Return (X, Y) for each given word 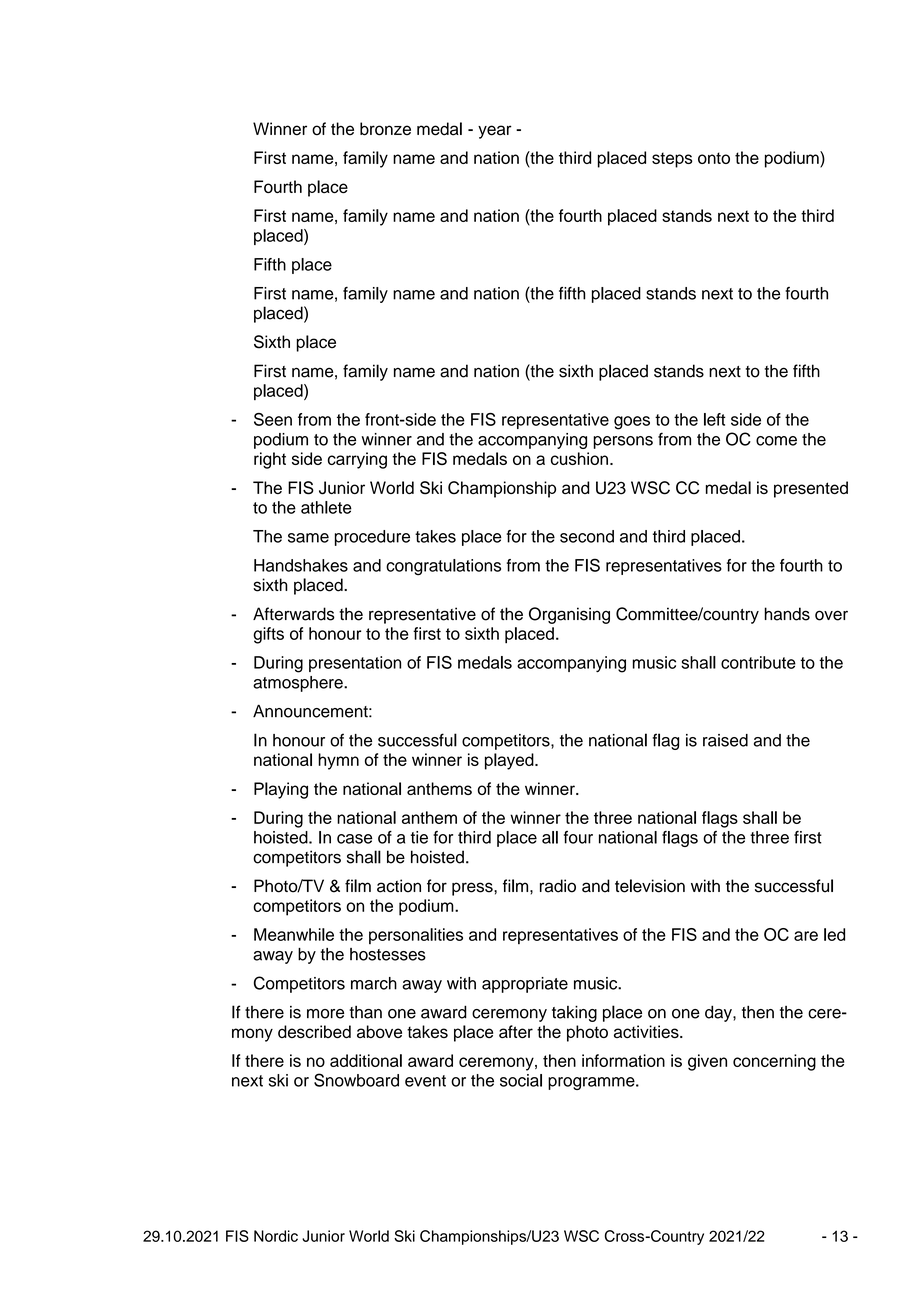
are (806, 936)
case (354, 839)
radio (558, 886)
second (587, 536)
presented (811, 489)
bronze (385, 129)
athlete (326, 507)
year (495, 132)
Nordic (276, 1236)
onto (714, 158)
